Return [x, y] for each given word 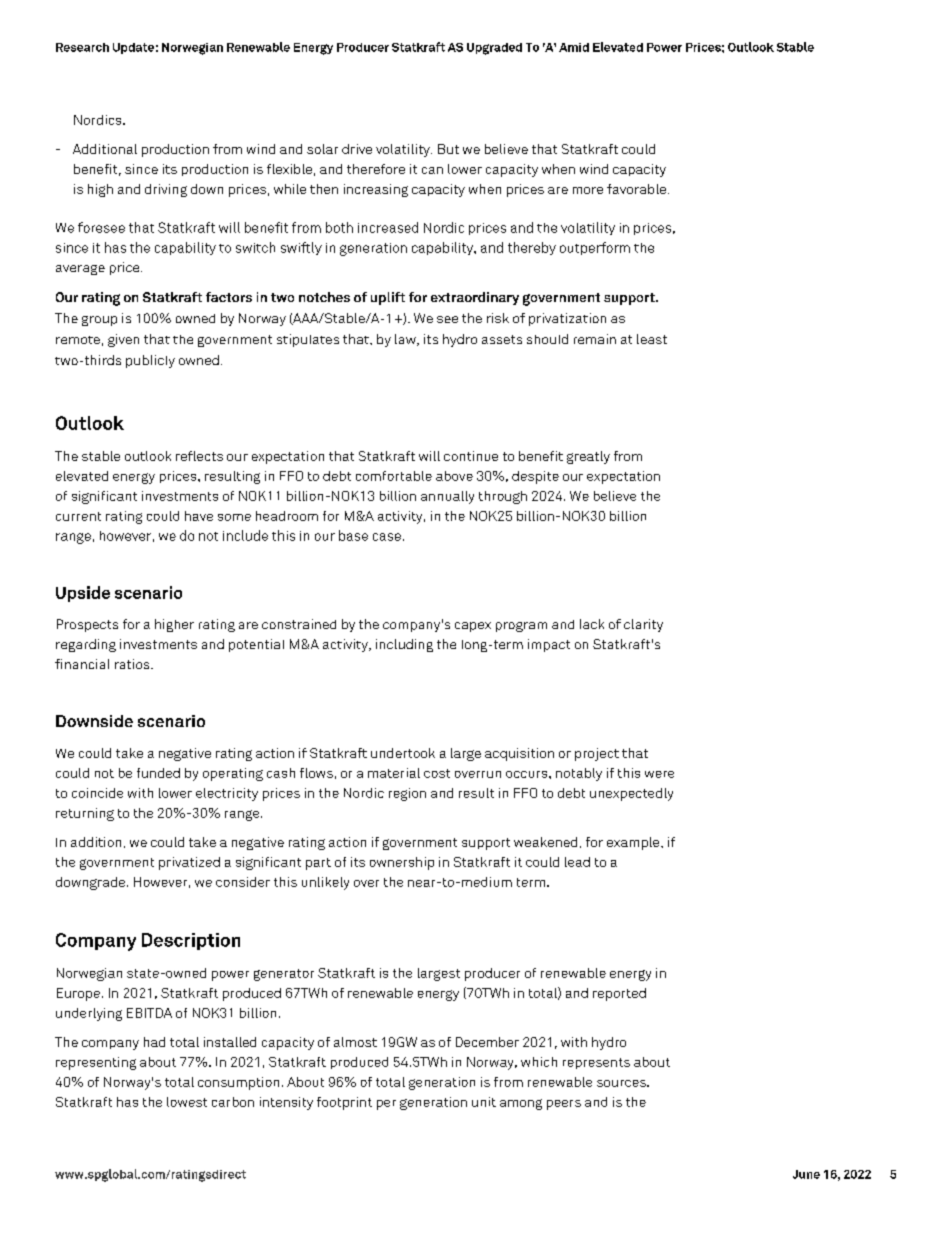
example [634, 843]
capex [473, 627]
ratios [133, 664]
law [406, 340]
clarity [643, 625]
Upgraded [494, 49]
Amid [574, 47]
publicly [150, 361]
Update [133, 48]
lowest [187, 1102]
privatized [189, 863]
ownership [402, 863]
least [652, 339]
